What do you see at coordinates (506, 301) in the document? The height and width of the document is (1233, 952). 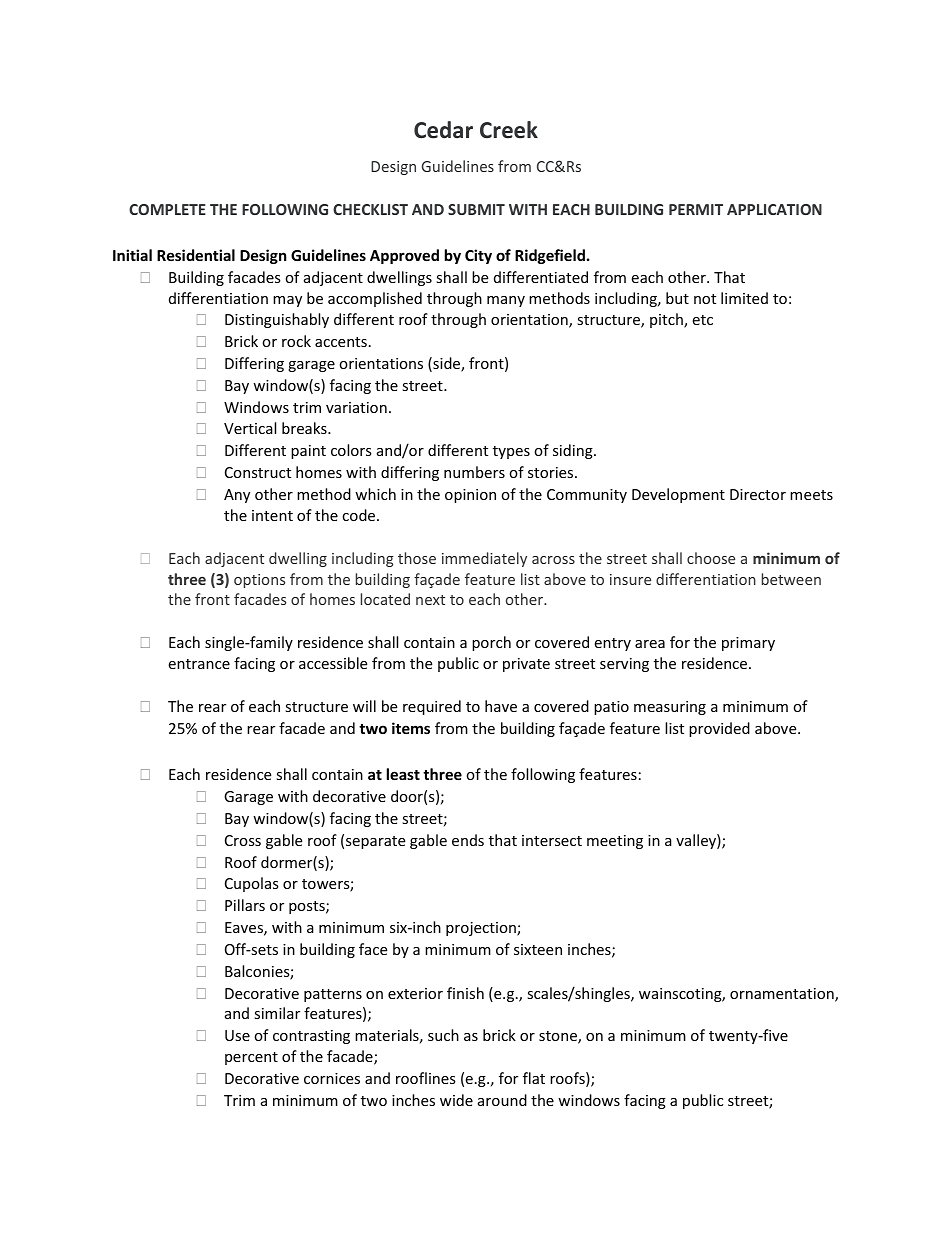 I see `many` at bounding box center [506, 301].
